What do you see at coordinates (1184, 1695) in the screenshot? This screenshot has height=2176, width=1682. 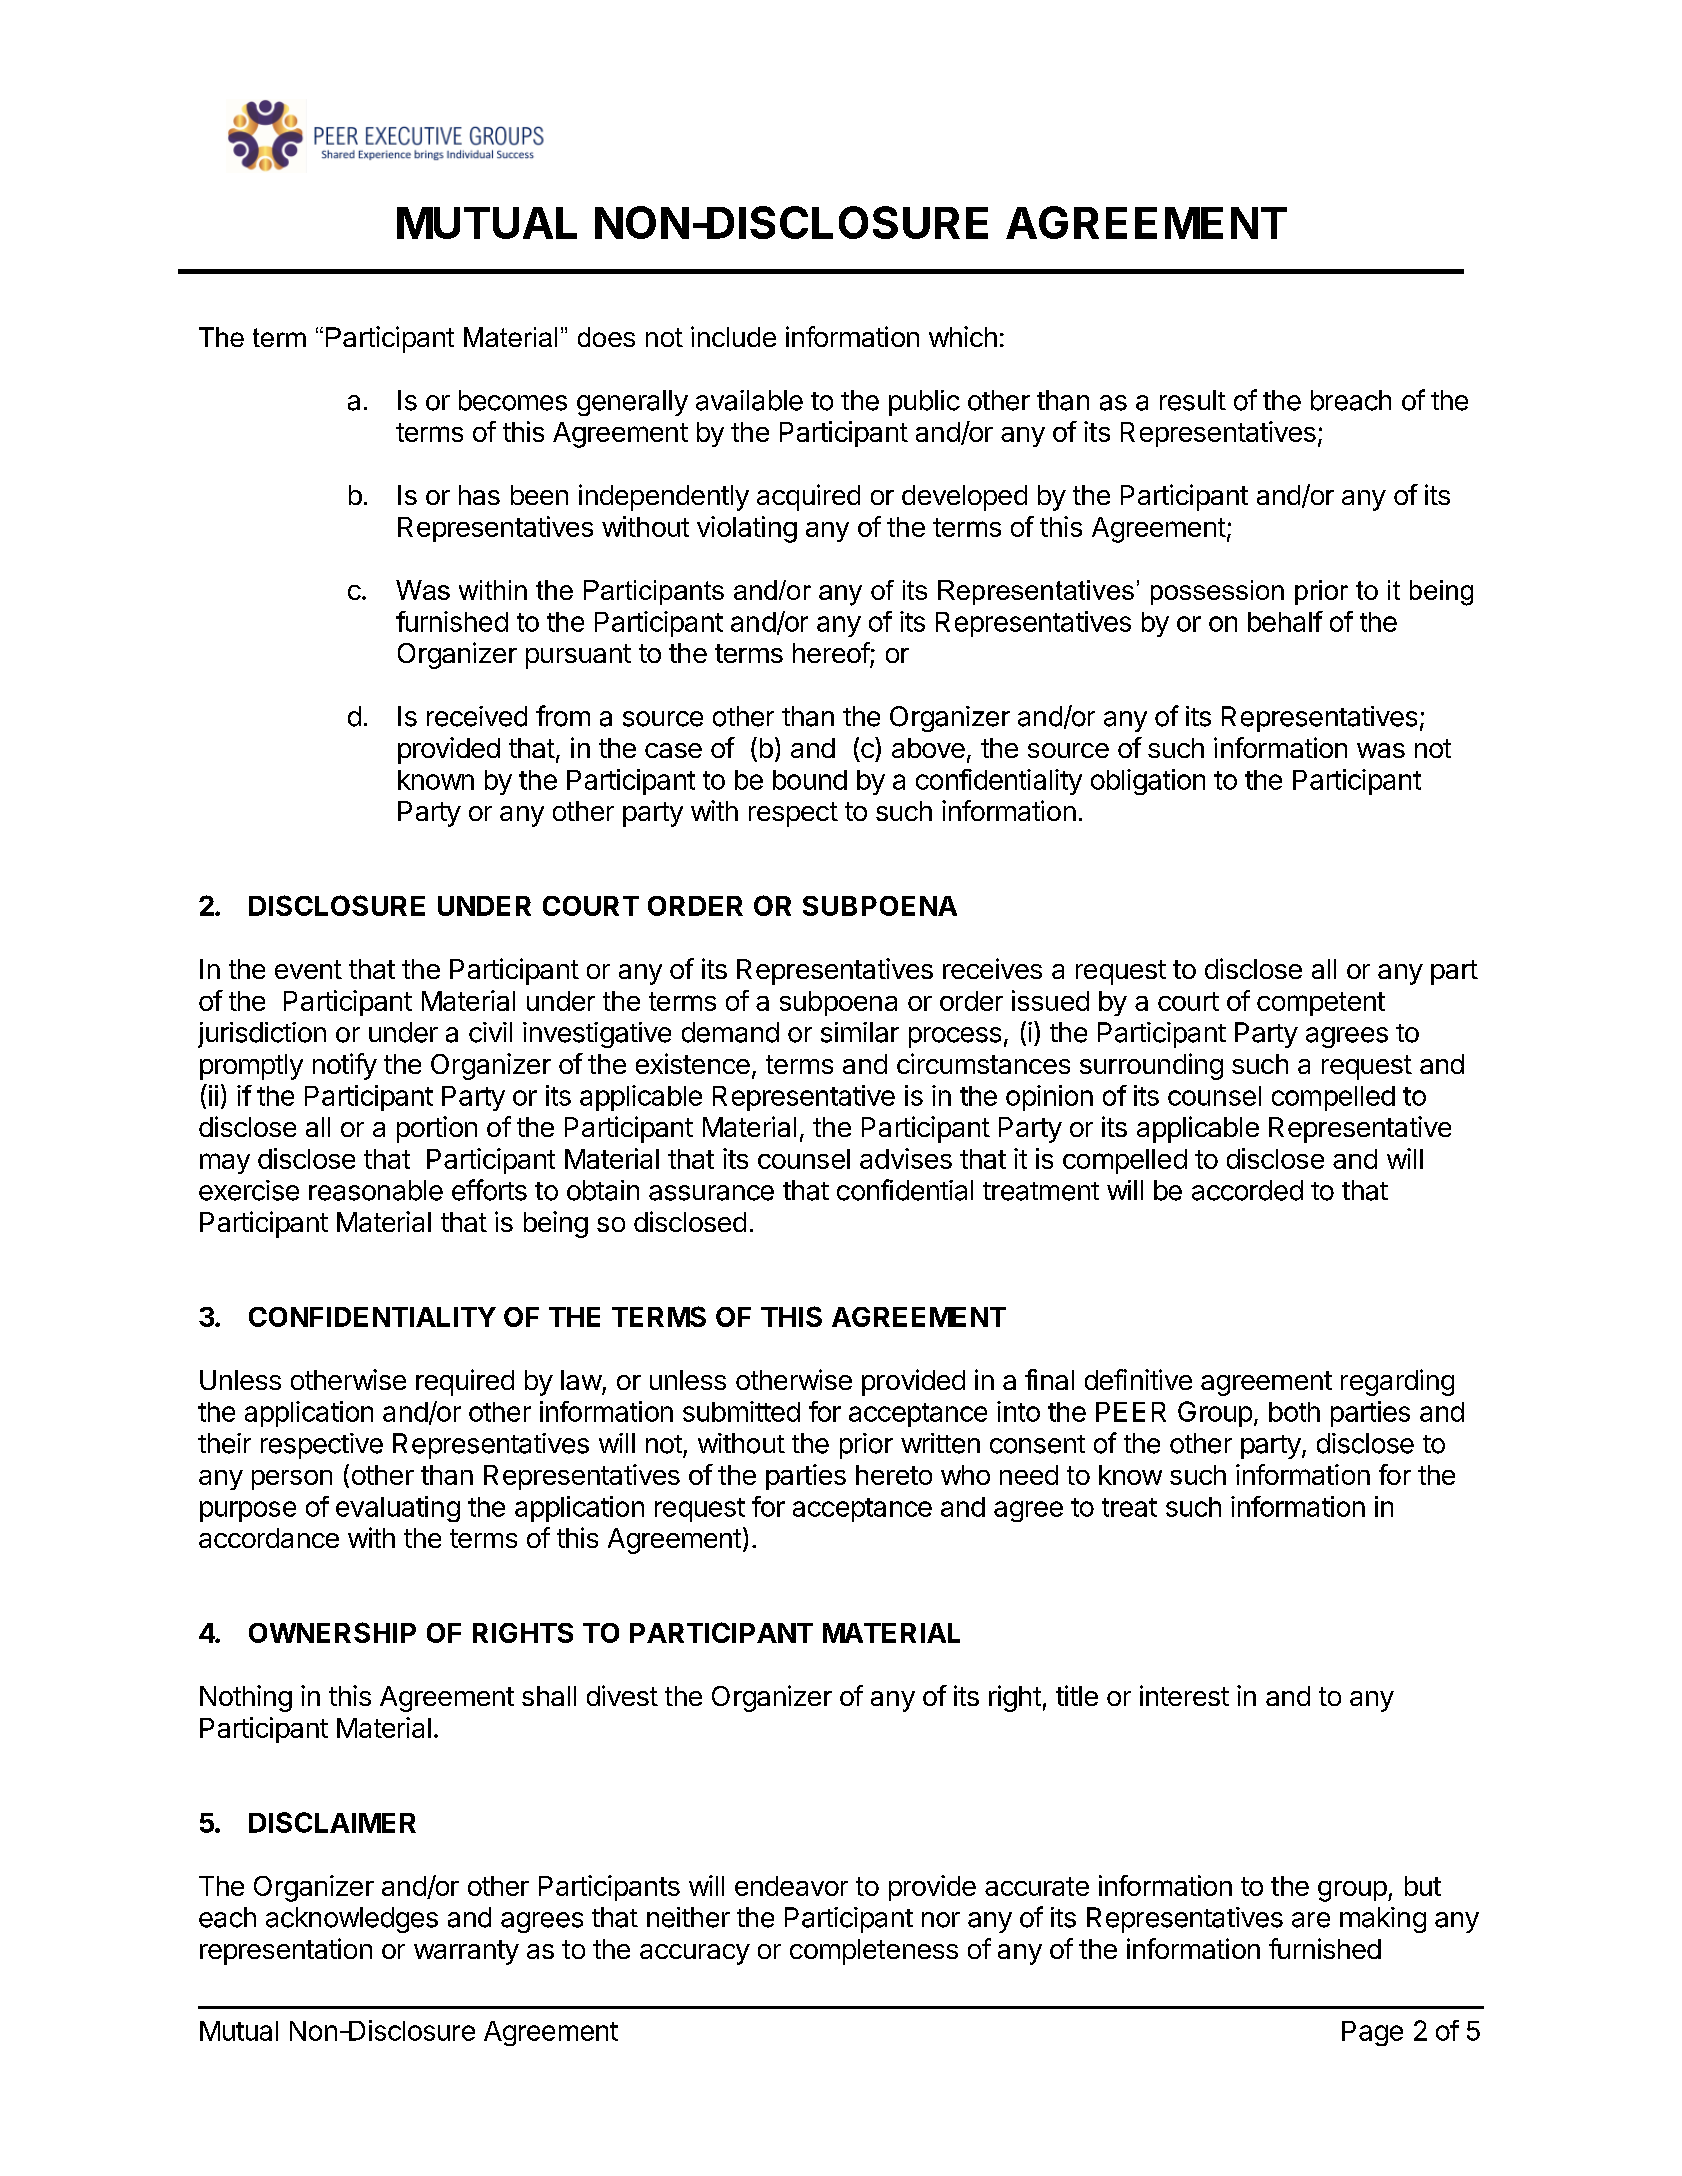 I see `interest` at bounding box center [1184, 1695].
